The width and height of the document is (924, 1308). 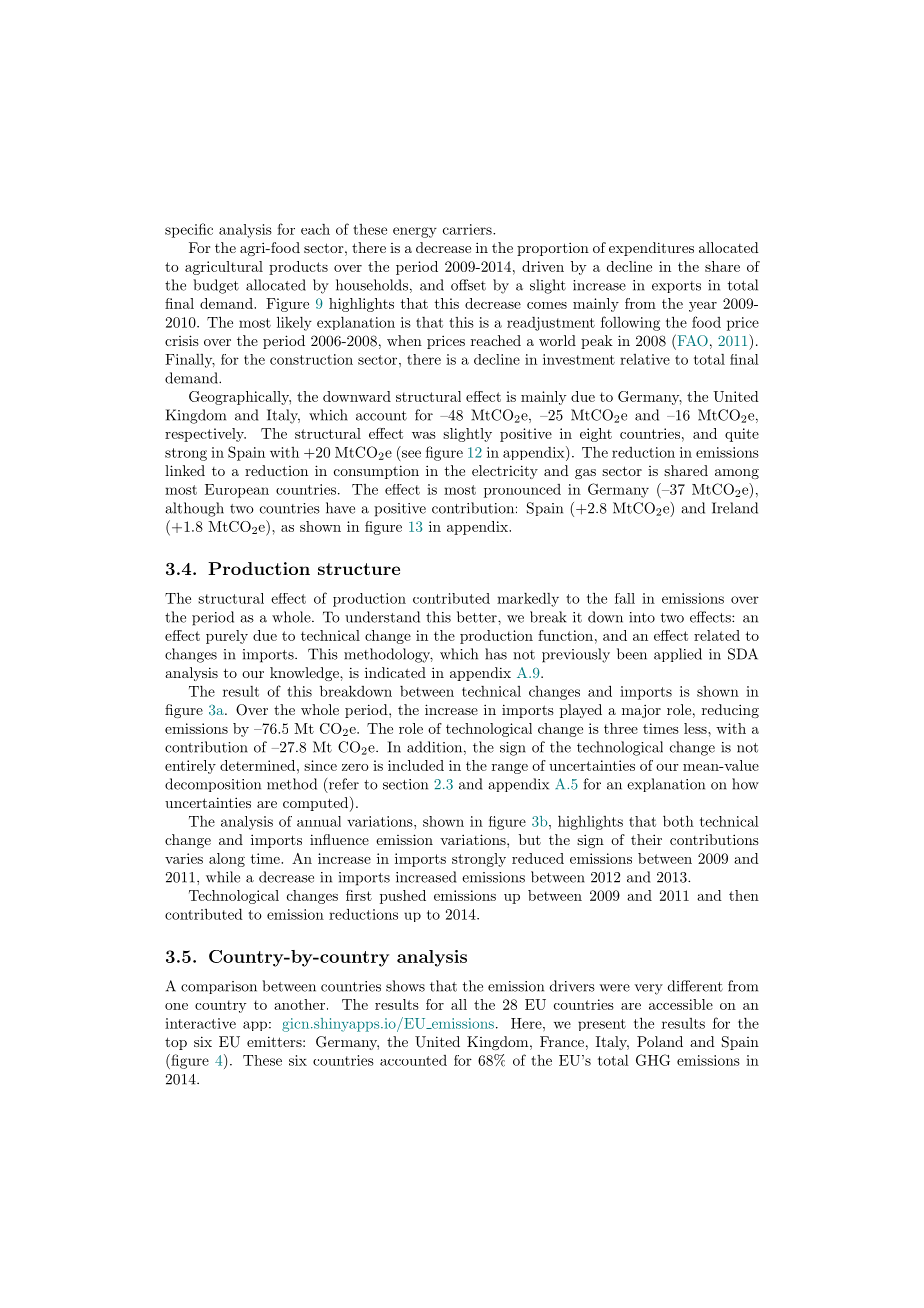 I want to click on carriers, so click(x=468, y=229).
